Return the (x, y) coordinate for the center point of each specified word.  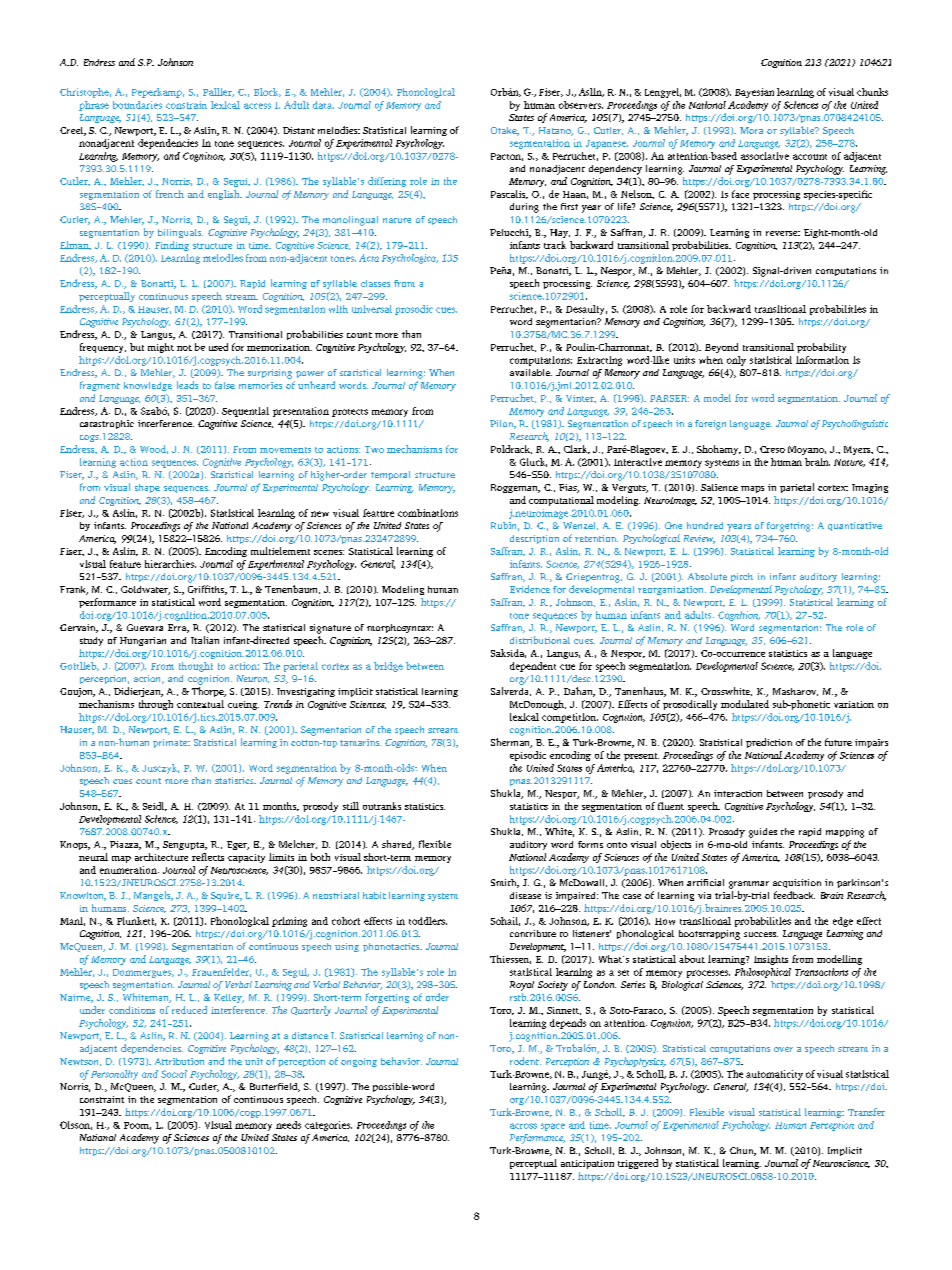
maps (752, 489)
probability (821, 348)
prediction (769, 743)
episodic (528, 756)
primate (171, 743)
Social (174, 1074)
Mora (751, 130)
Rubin (505, 526)
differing (387, 182)
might (161, 348)
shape (147, 488)
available (531, 372)
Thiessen (510, 959)
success (761, 934)
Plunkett (136, 921)
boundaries (137, 105)
